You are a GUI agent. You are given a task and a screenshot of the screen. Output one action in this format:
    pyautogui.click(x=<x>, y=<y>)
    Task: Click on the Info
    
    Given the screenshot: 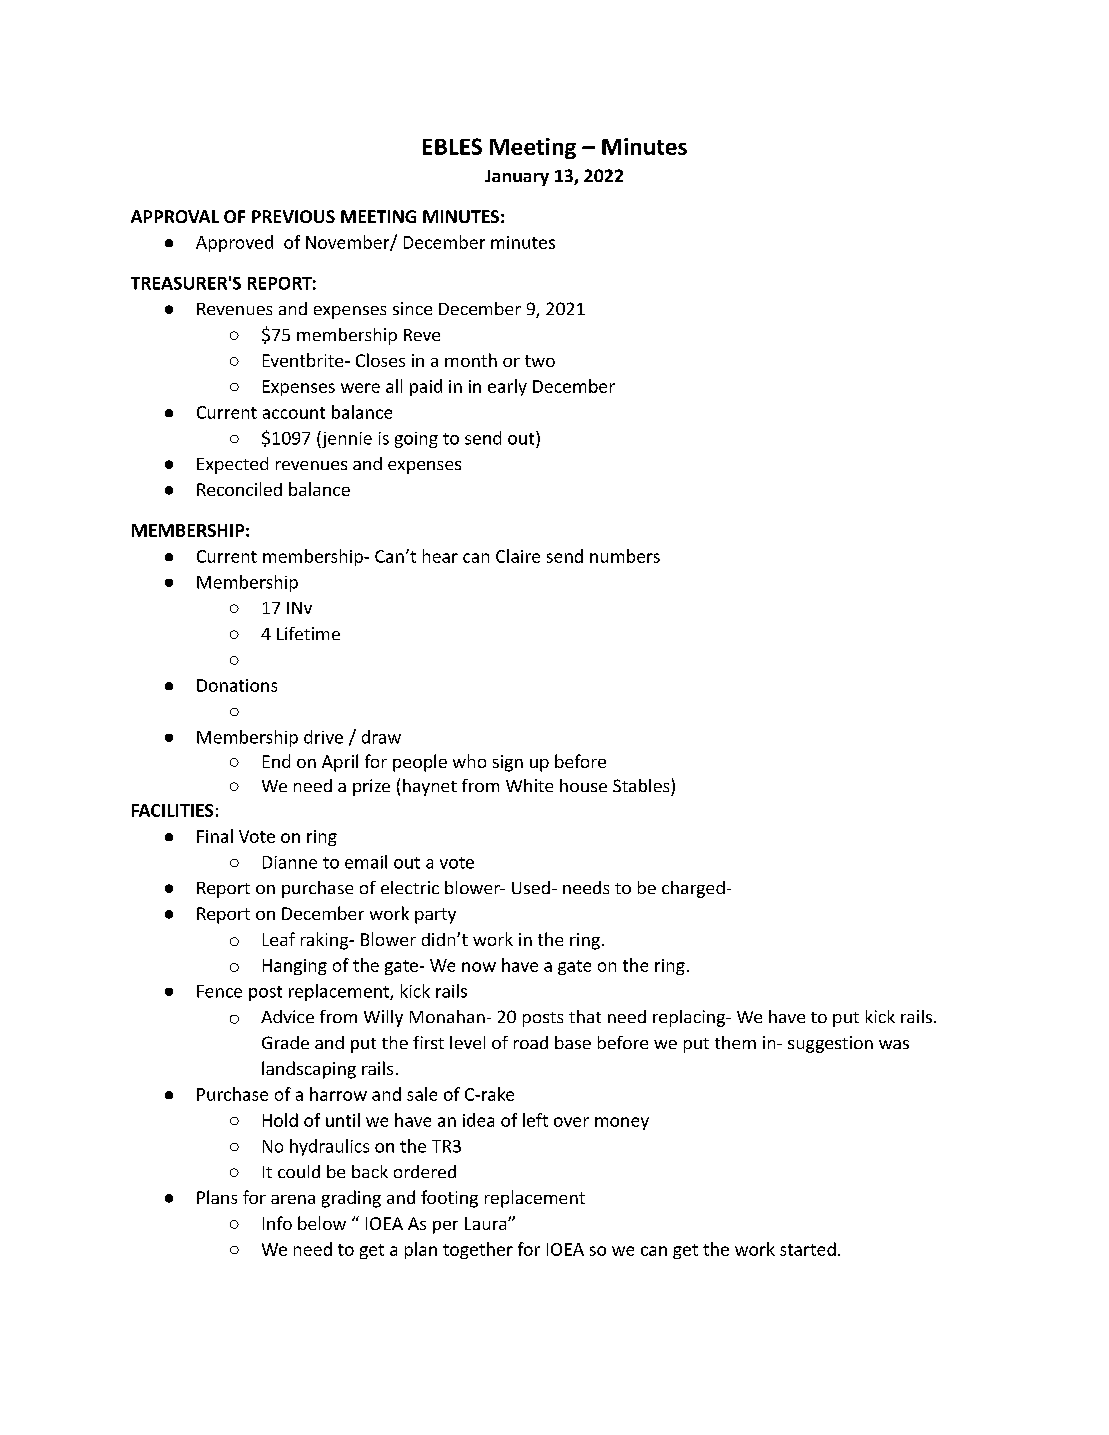 What is the action you would take?
    pyautogui.click(x=277, y=1223)
